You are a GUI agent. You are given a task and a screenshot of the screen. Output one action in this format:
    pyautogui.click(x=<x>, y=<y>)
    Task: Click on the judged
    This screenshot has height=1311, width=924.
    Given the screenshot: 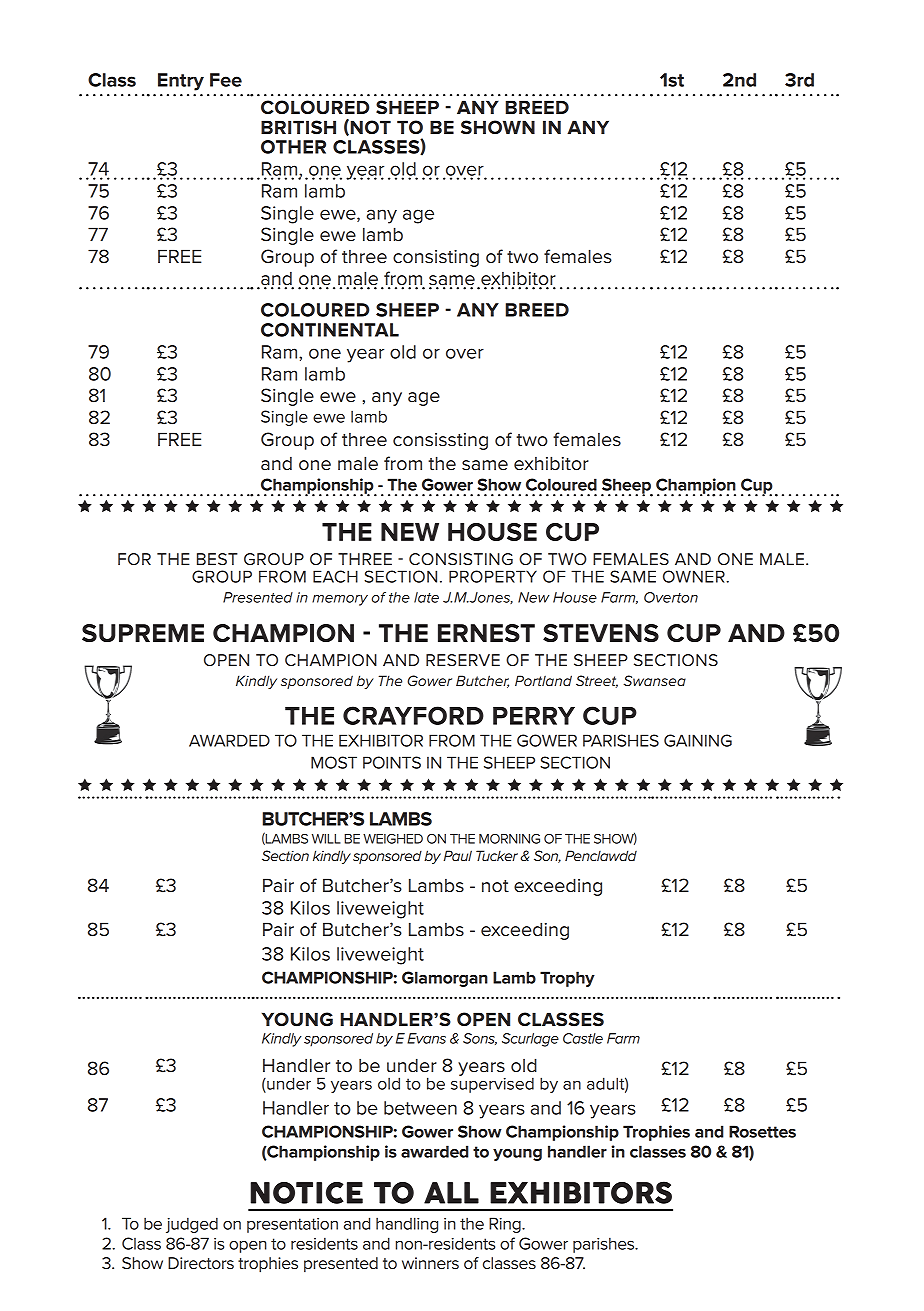 What is the action you would take?
    pyautogui.click(x=192, y=1225)
